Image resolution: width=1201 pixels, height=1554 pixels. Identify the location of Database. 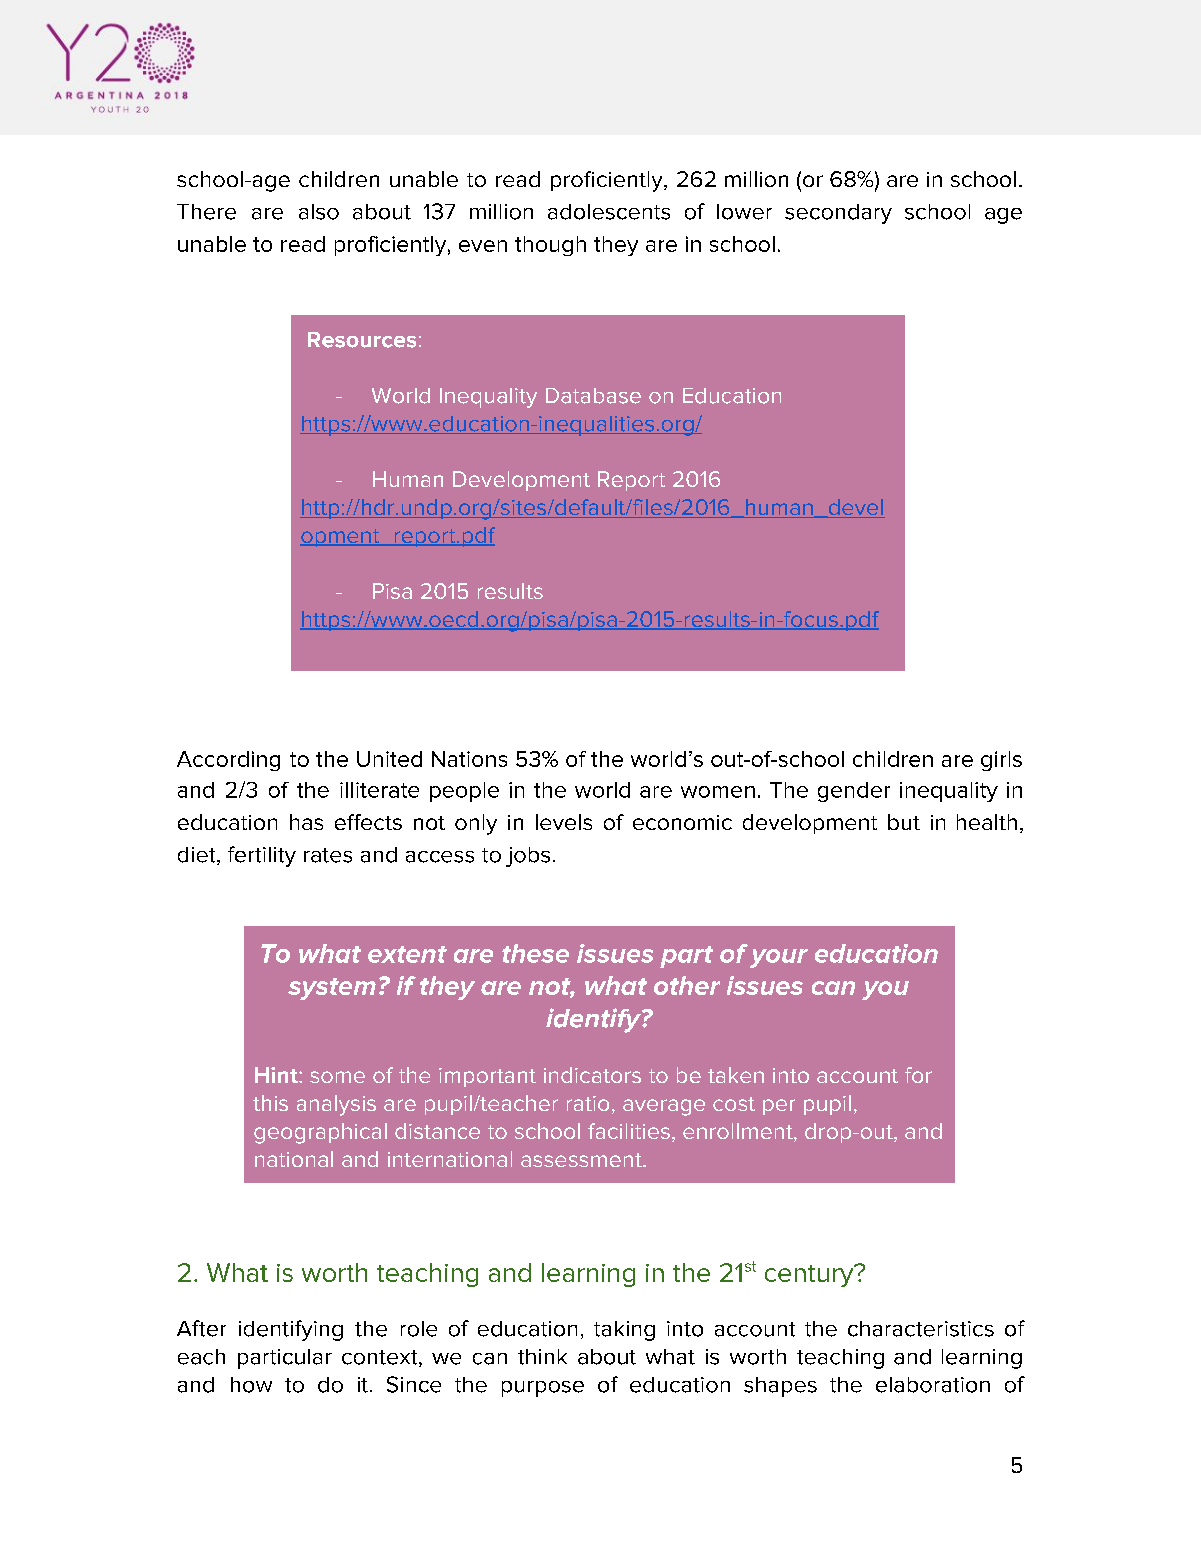
(593, 396).
